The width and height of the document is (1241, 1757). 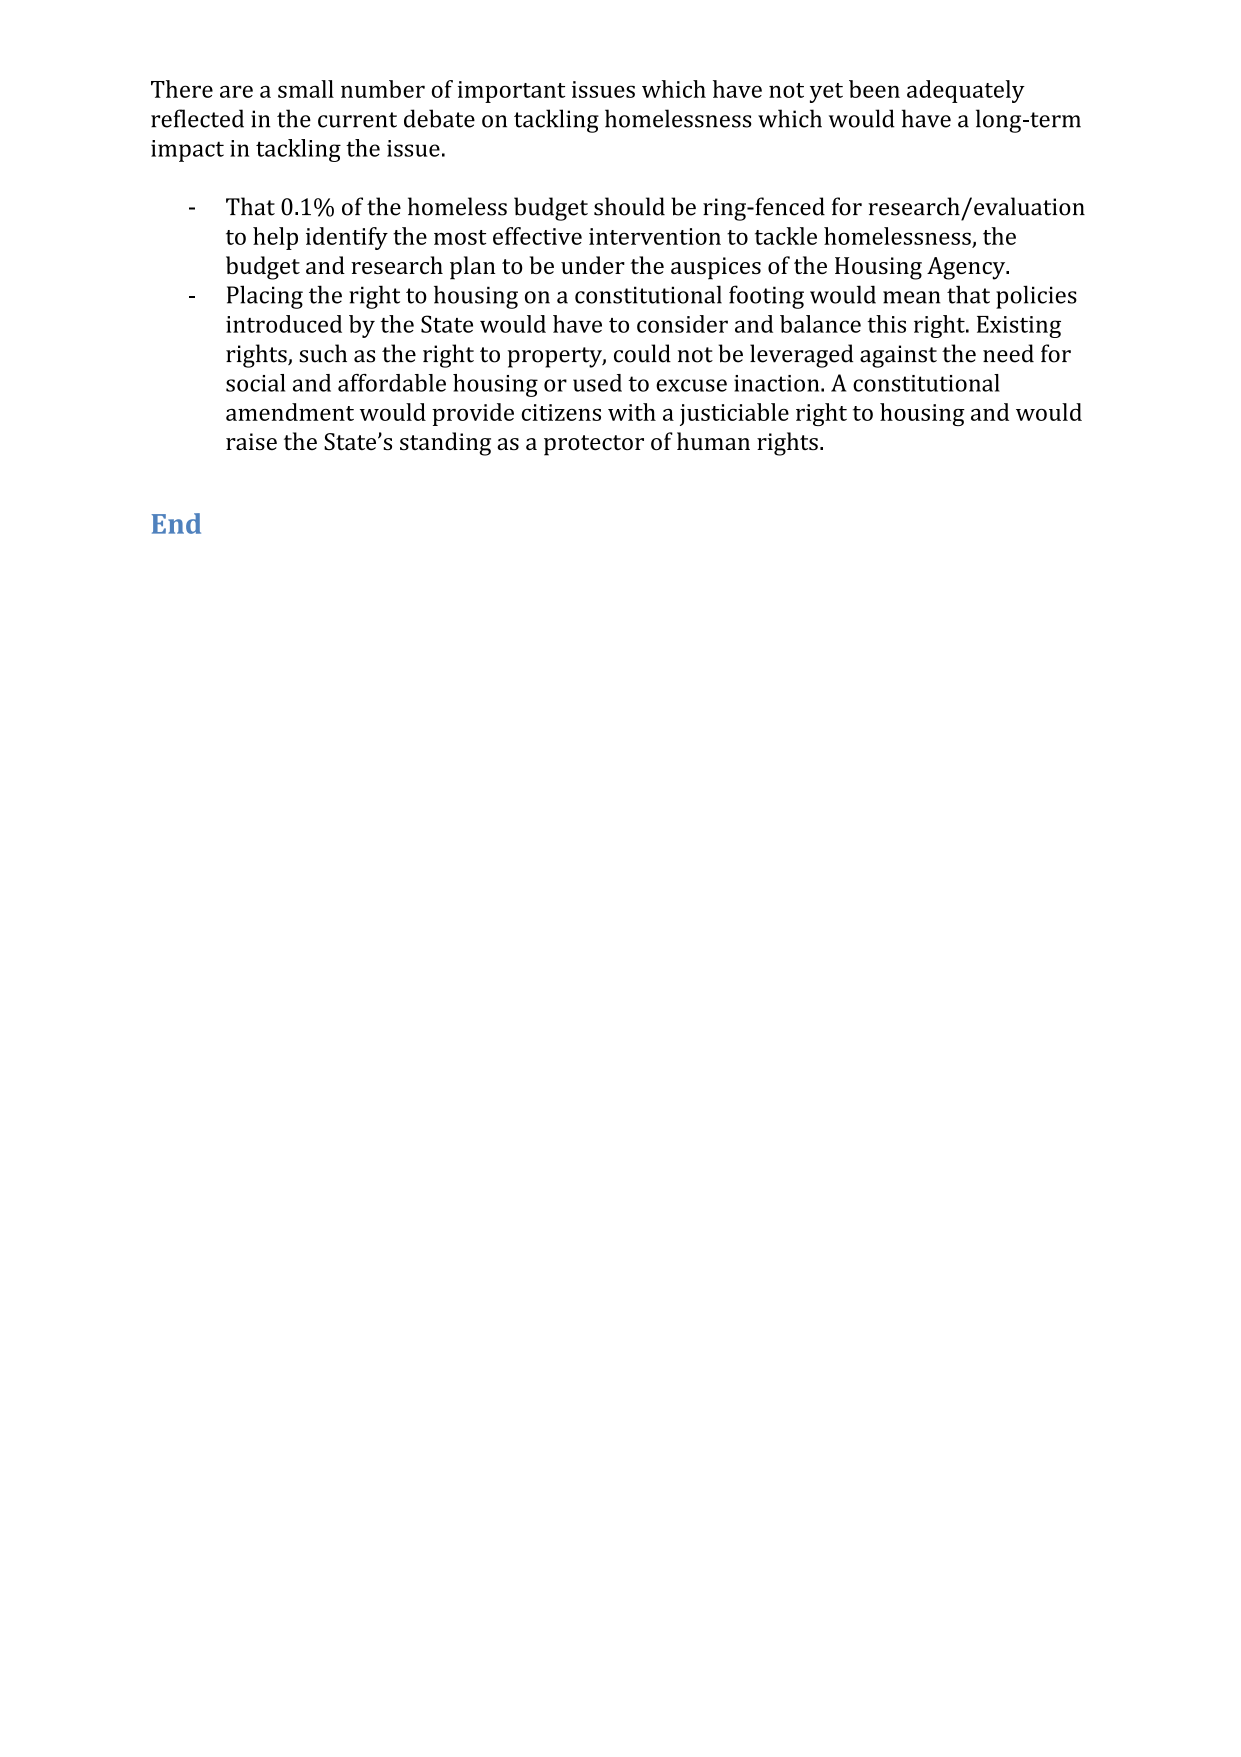 I want to click on against, so click(x=898, y=356).
